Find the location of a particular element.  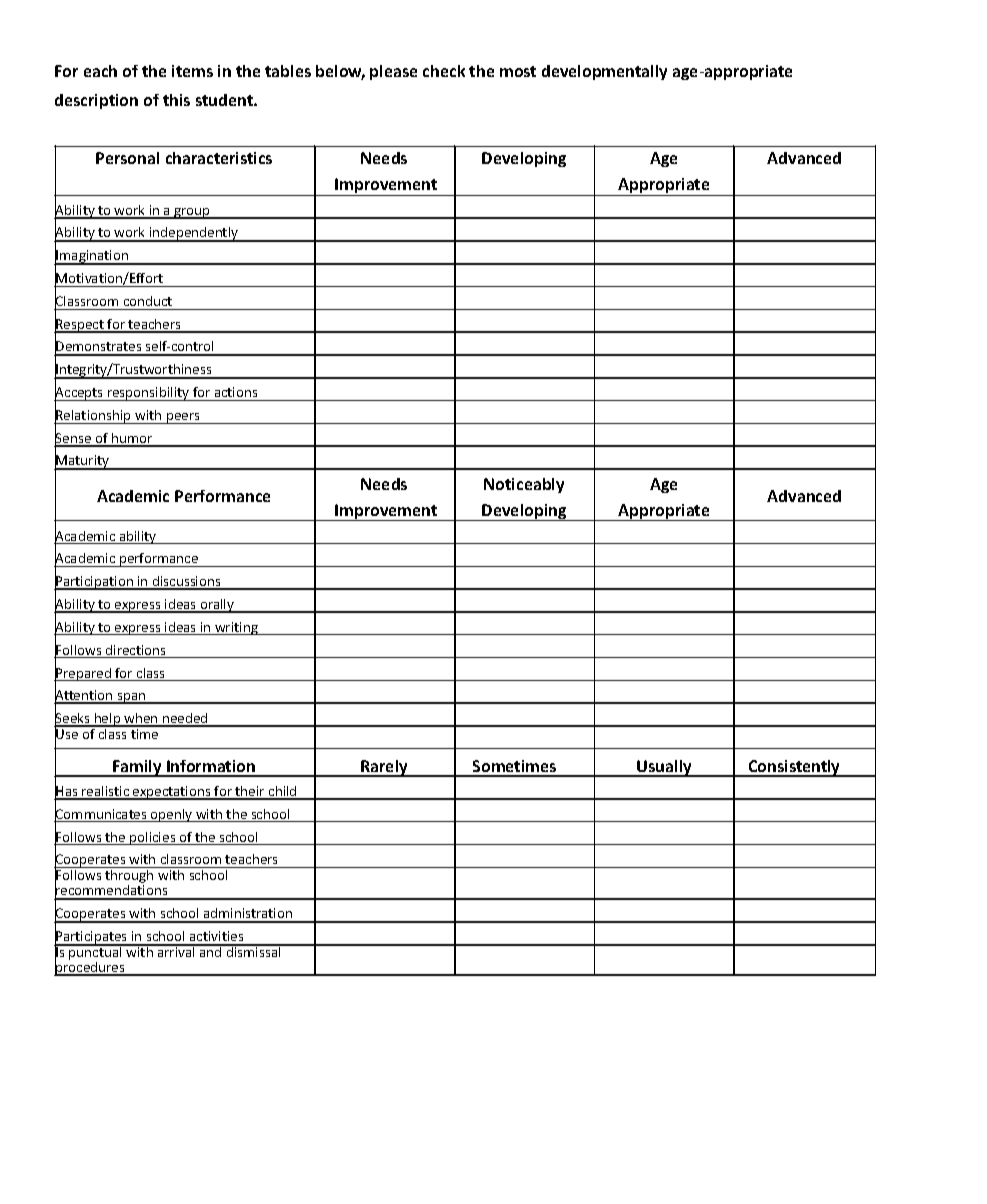

this is located at coordinates (176, 100).
